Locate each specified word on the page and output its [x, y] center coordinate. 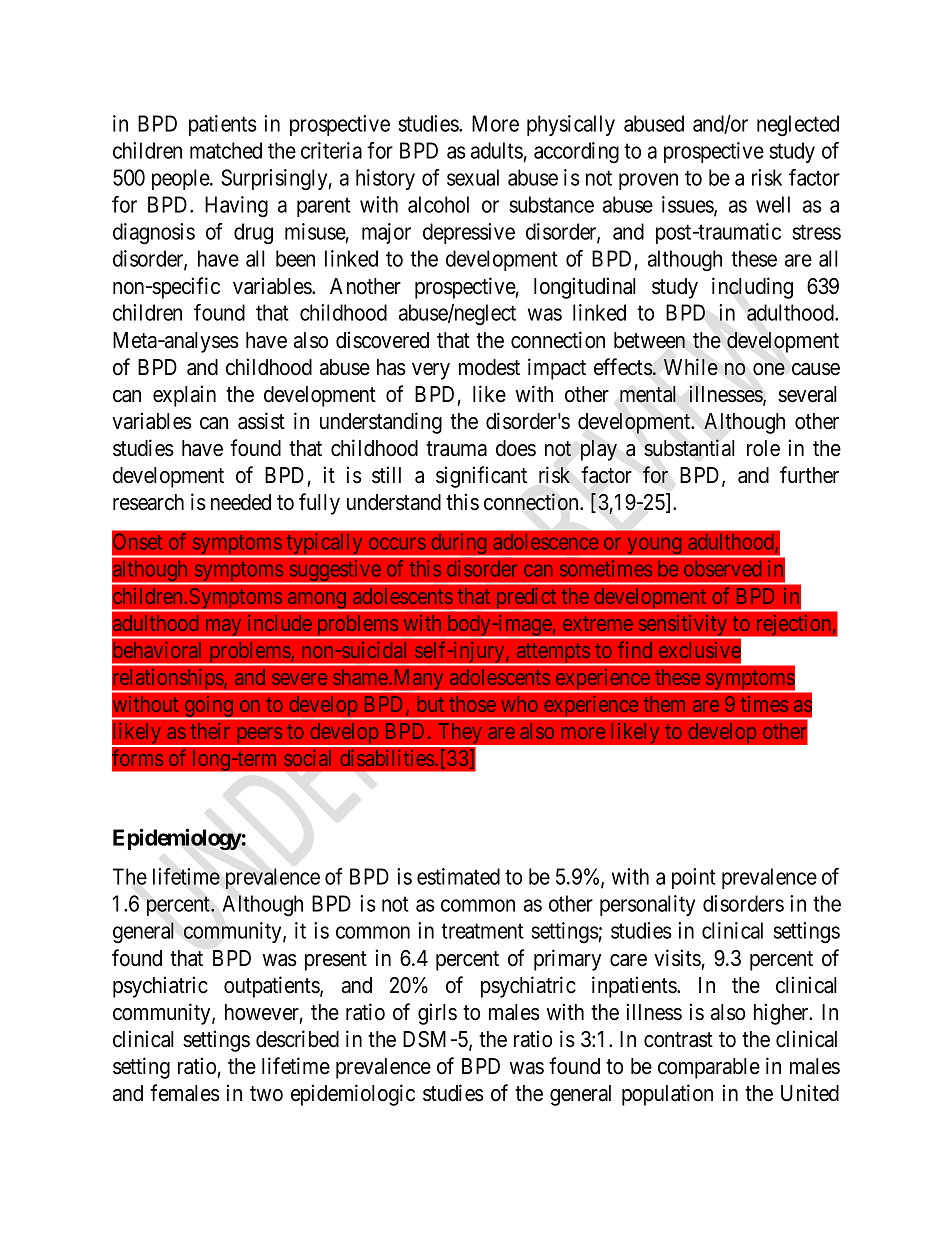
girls [437, 1014]
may [223, 628]
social [307, 758]
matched [226, 150]
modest [489, 367]
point [694, 878]
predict [526, 599]
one [769, 369]
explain [184, 396]
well [773, 204]
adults [497, 150]
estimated [458, 876]
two [266, 1094]
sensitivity [683, 626]
